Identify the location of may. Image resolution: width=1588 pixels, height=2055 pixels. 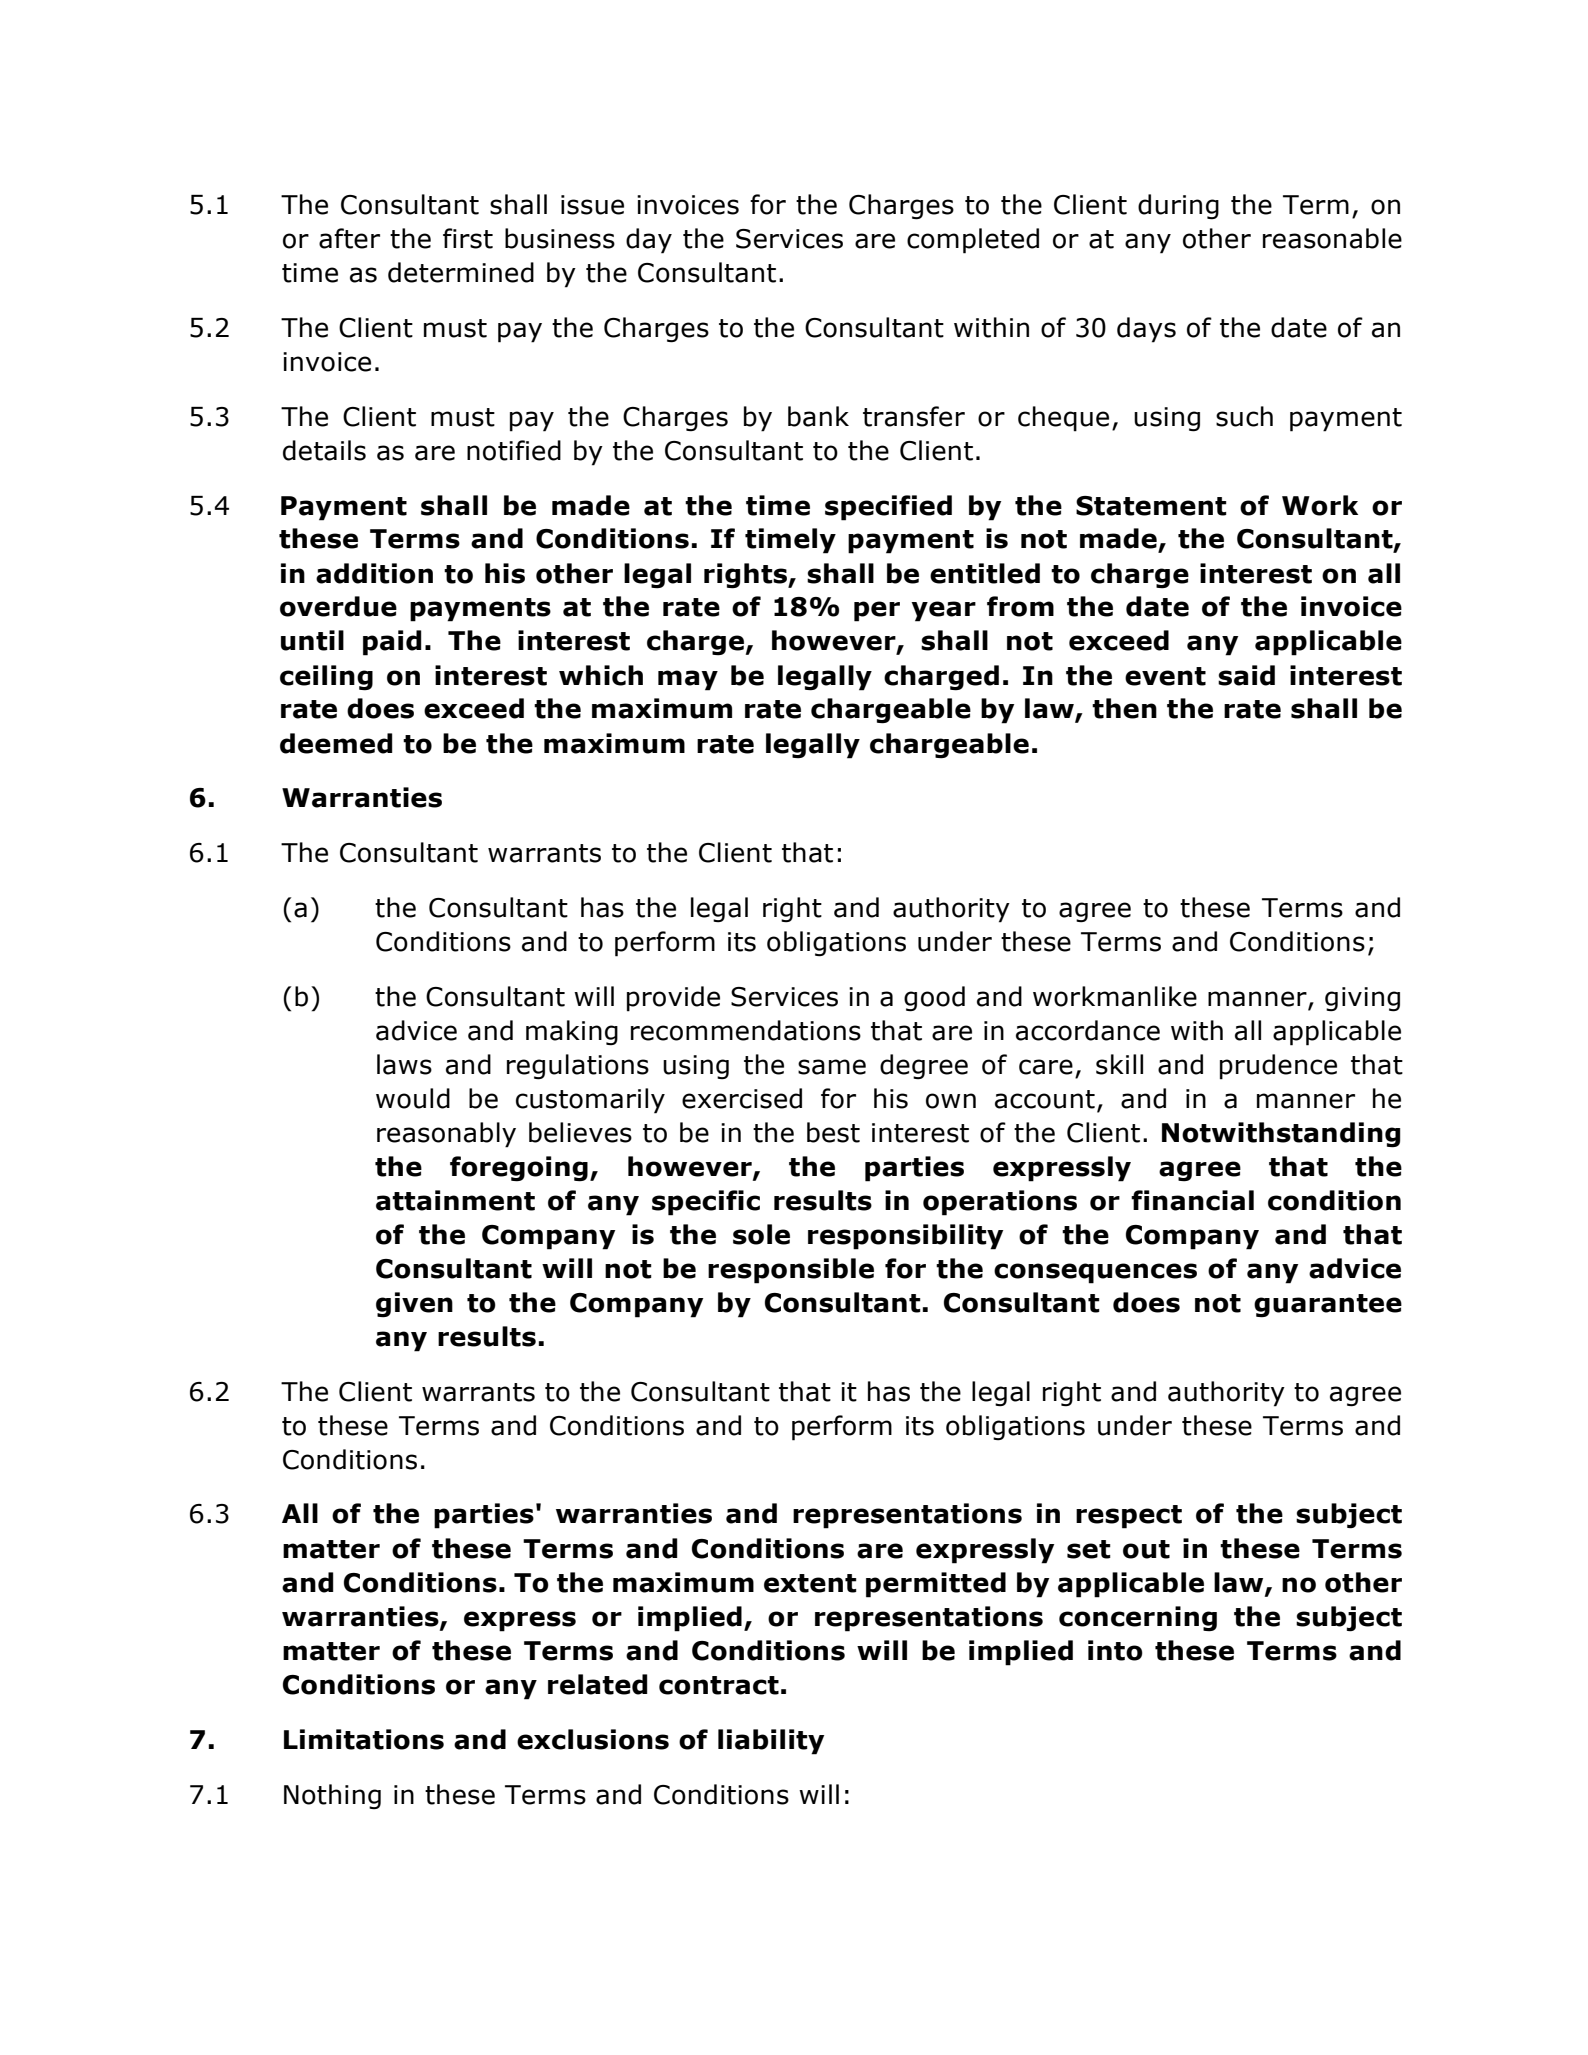
(688, 680).
